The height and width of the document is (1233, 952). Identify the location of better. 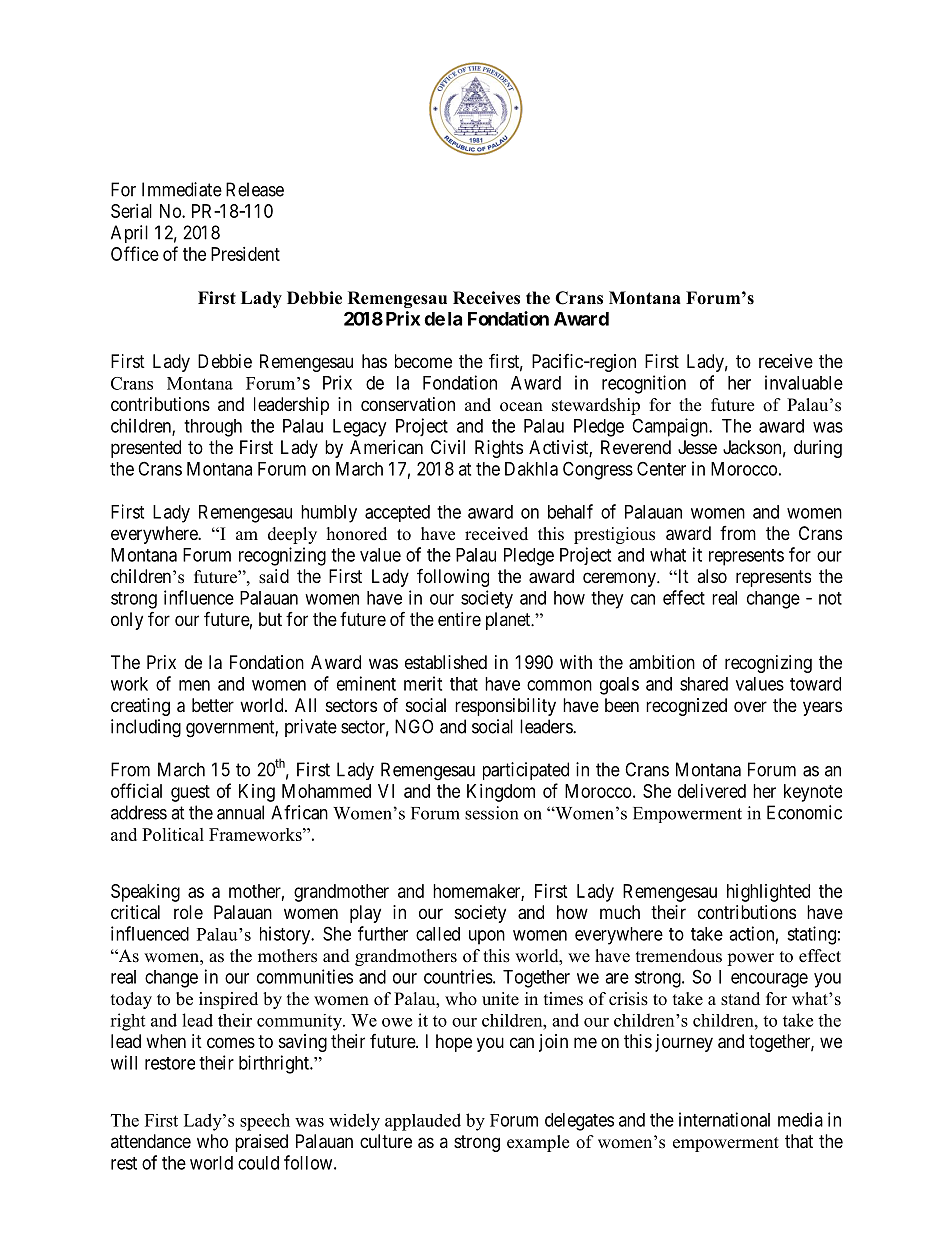
(213, 705).
